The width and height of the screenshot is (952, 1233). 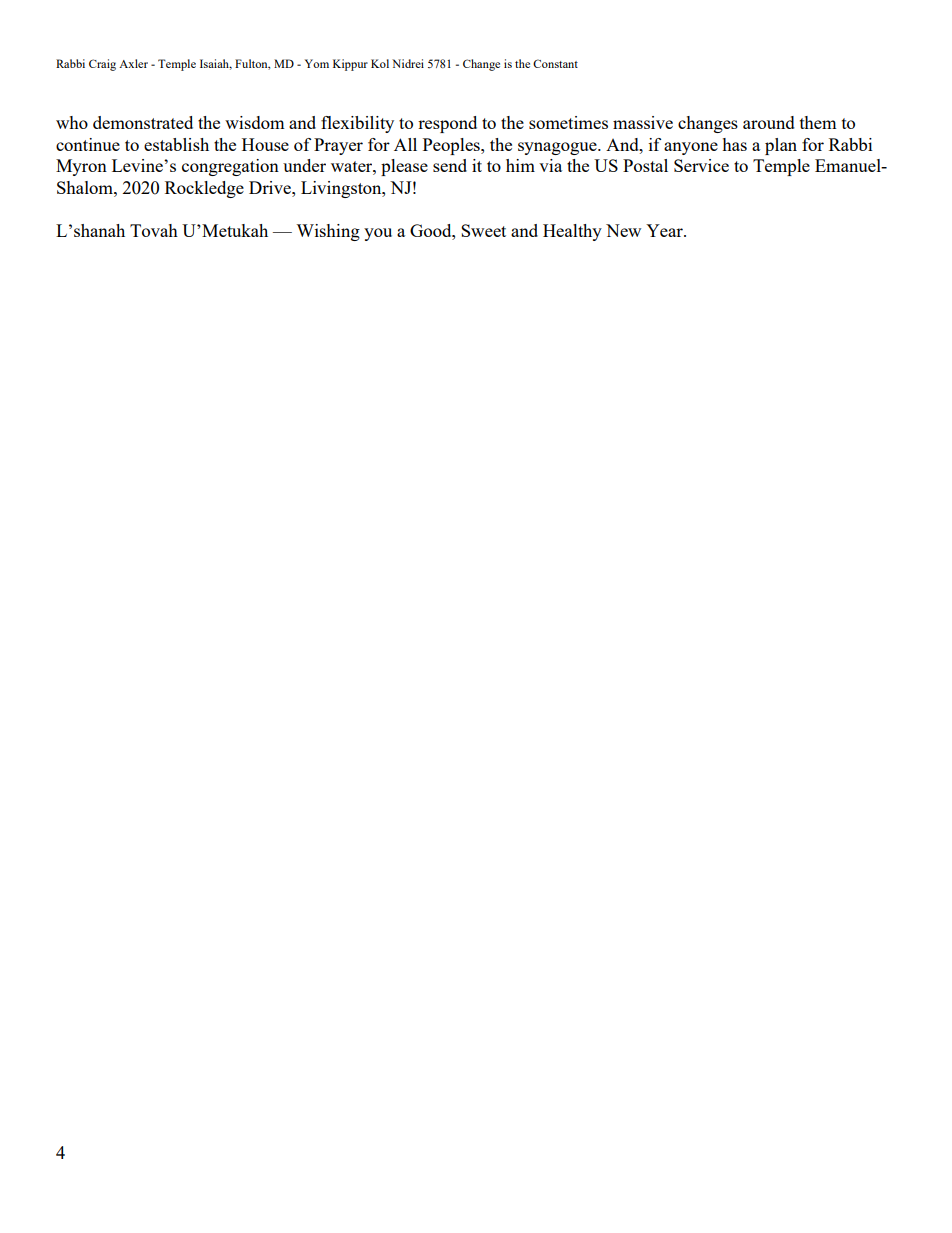 I want to click on respond, so click(x=447, y=124).
